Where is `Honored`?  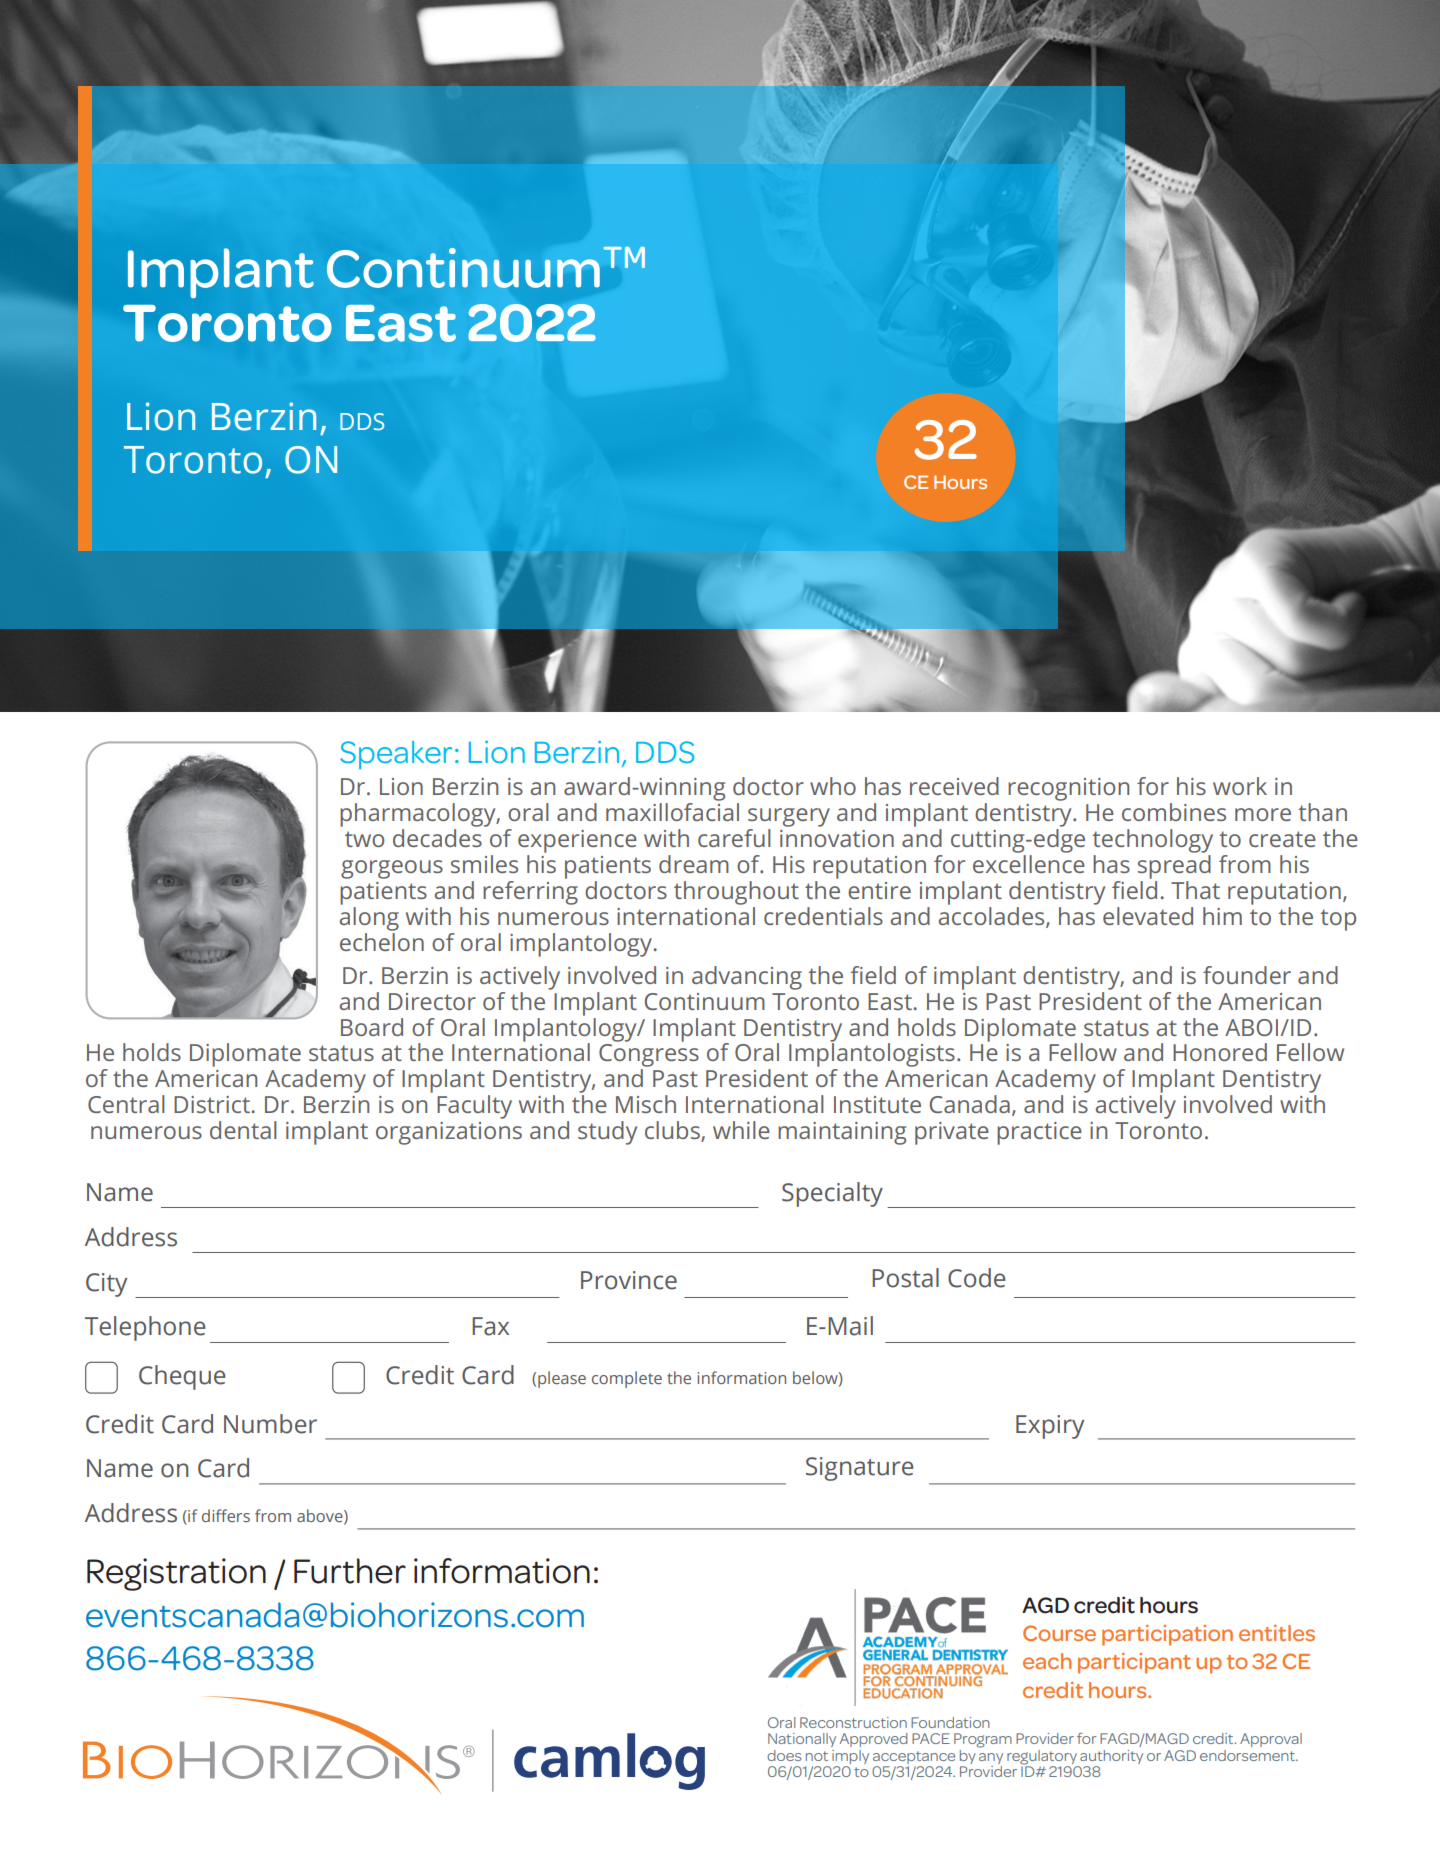
Honored is located at coordinates (1220, 1052).
